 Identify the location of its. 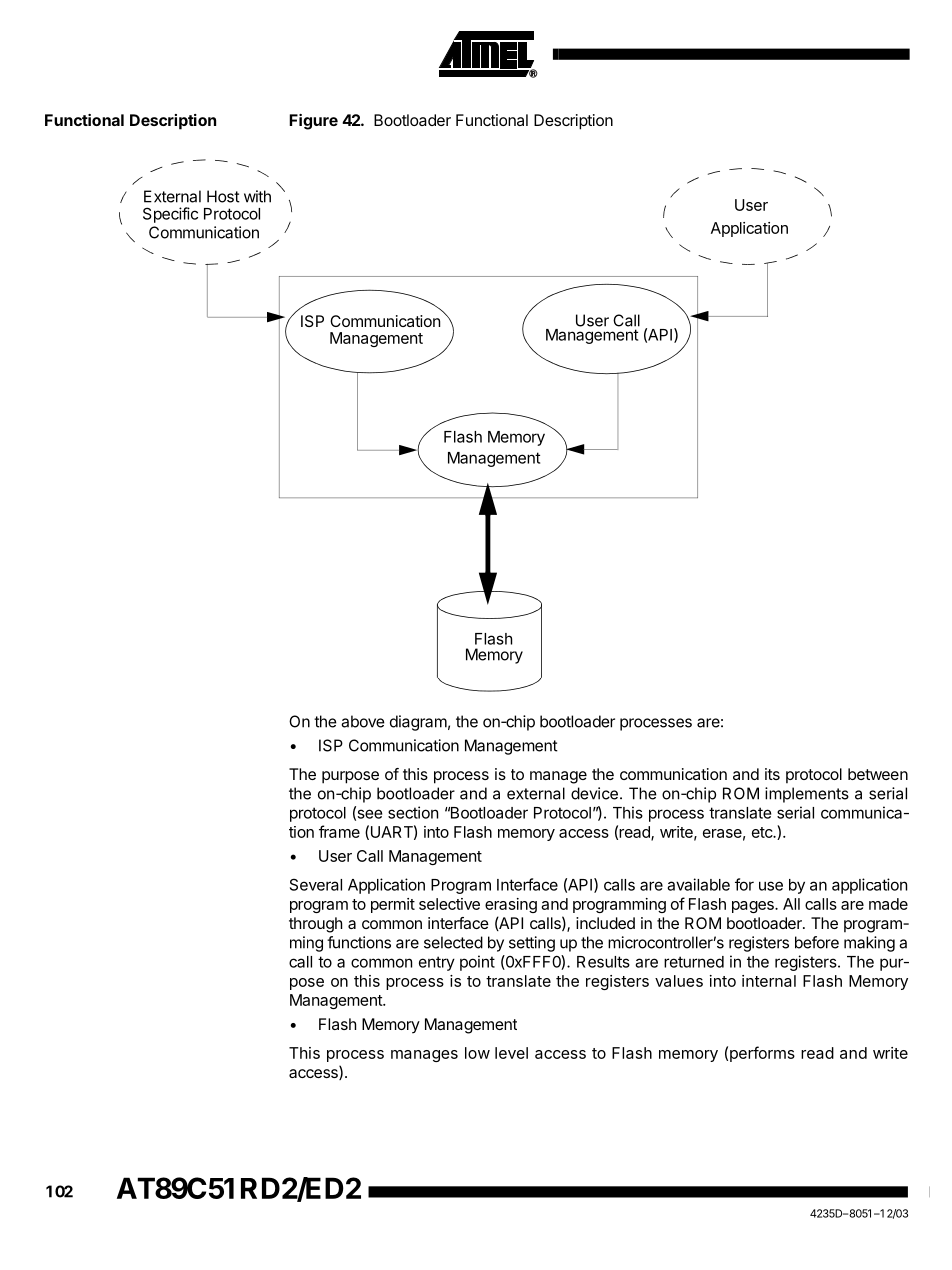
(772, 774).
